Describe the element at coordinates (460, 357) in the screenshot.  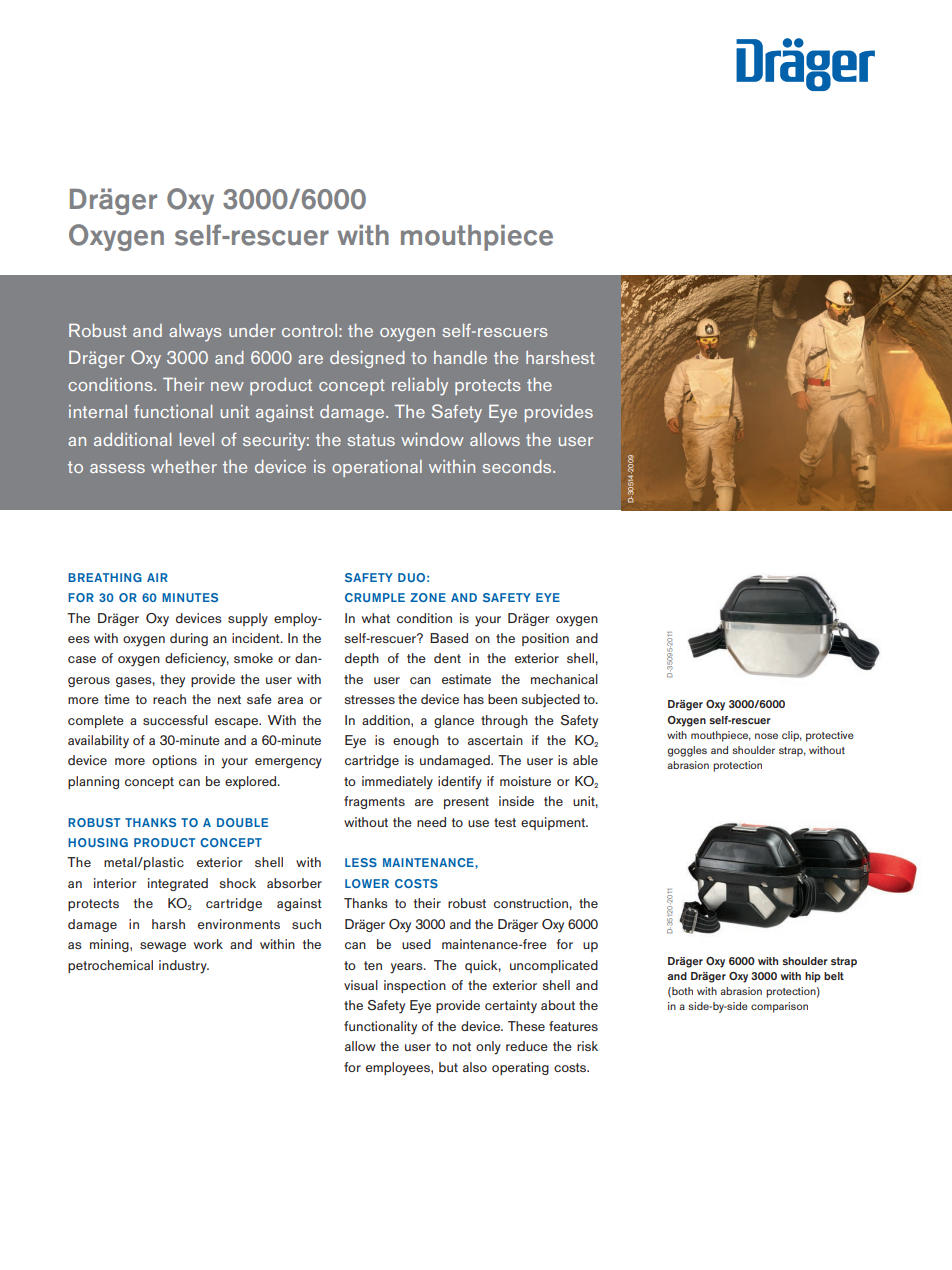
I see `handle` at that location.
